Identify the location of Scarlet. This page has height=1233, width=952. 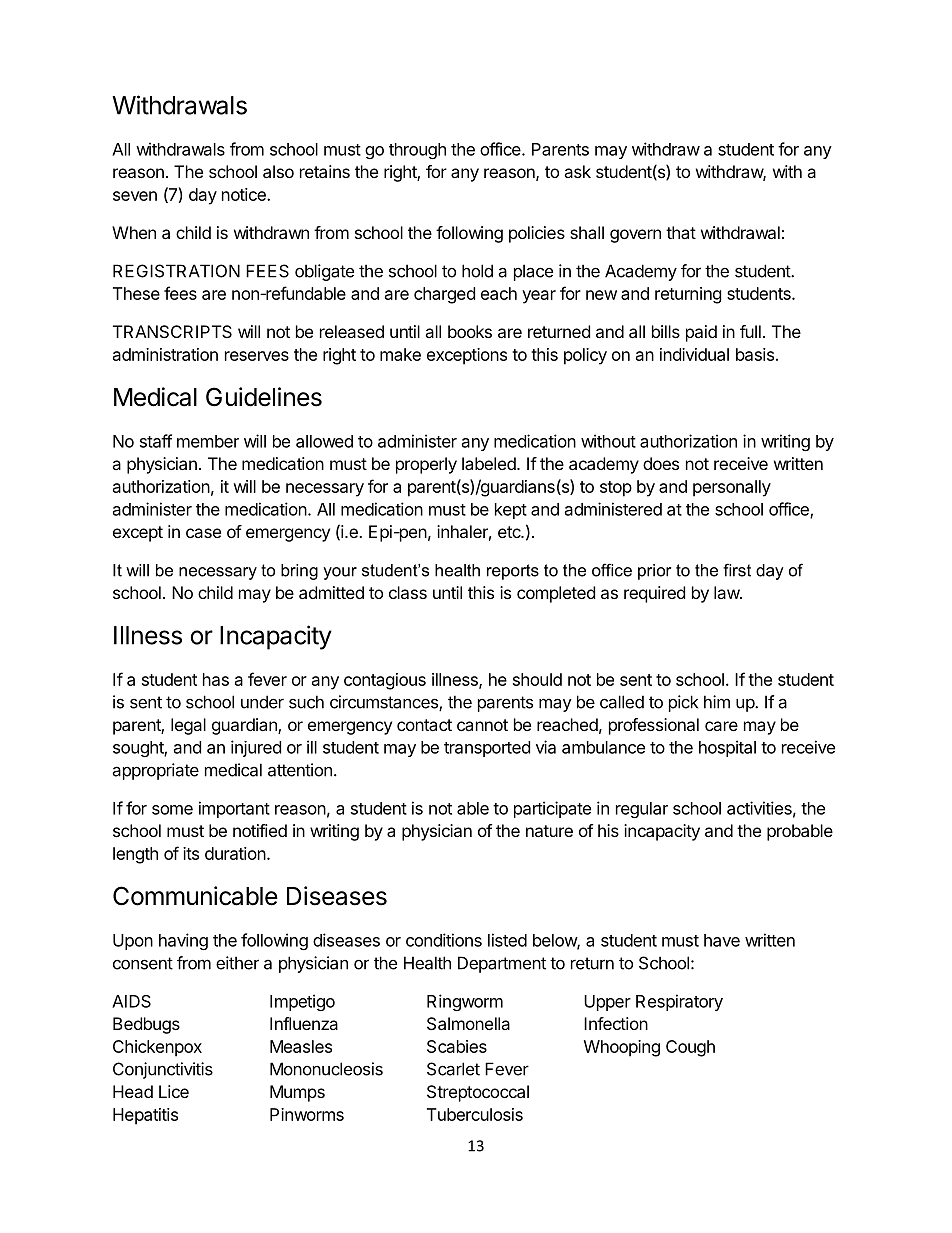
(453, 1069).
